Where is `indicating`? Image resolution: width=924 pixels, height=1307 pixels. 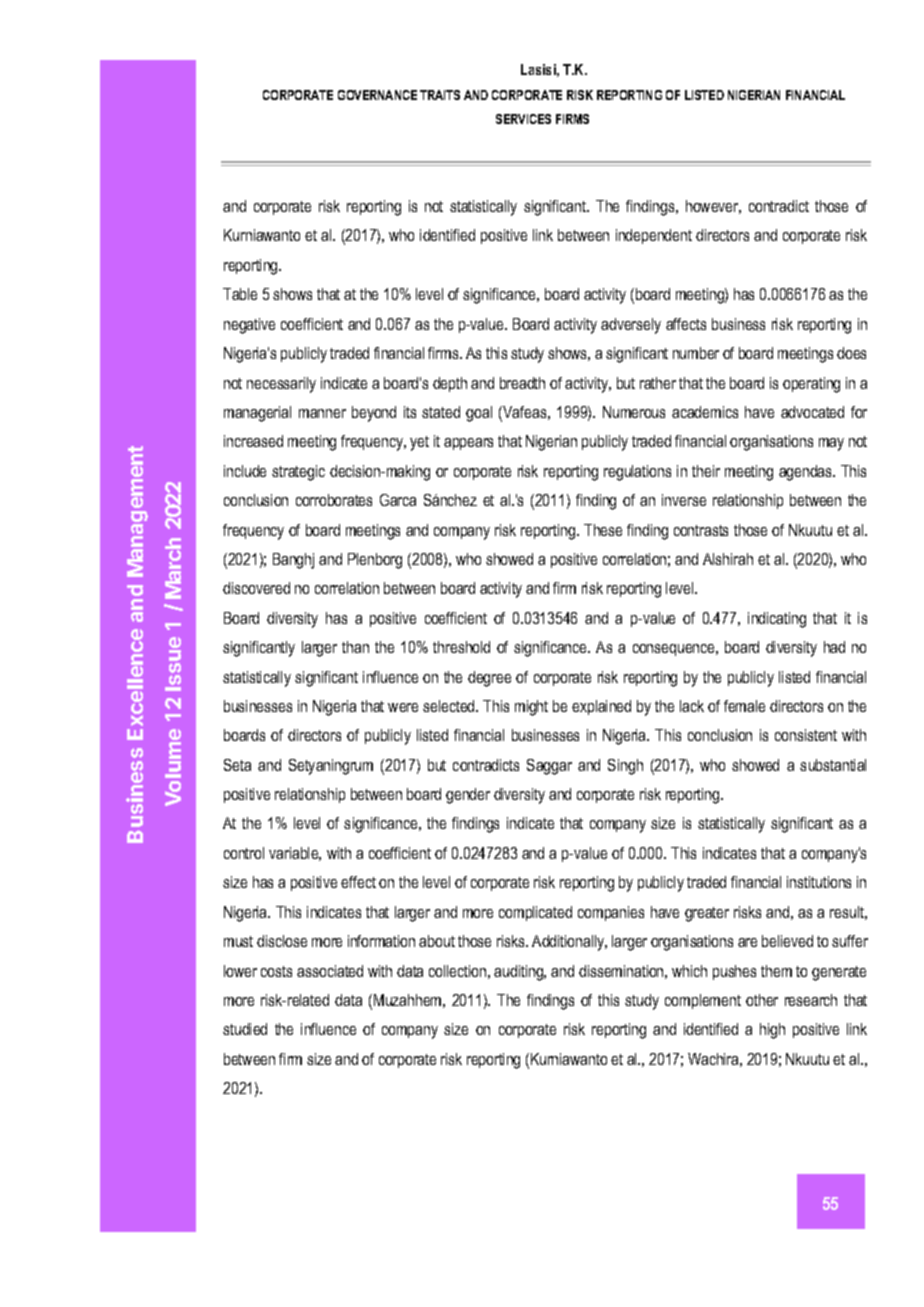
indicating is located at coordinates (777, 620).
